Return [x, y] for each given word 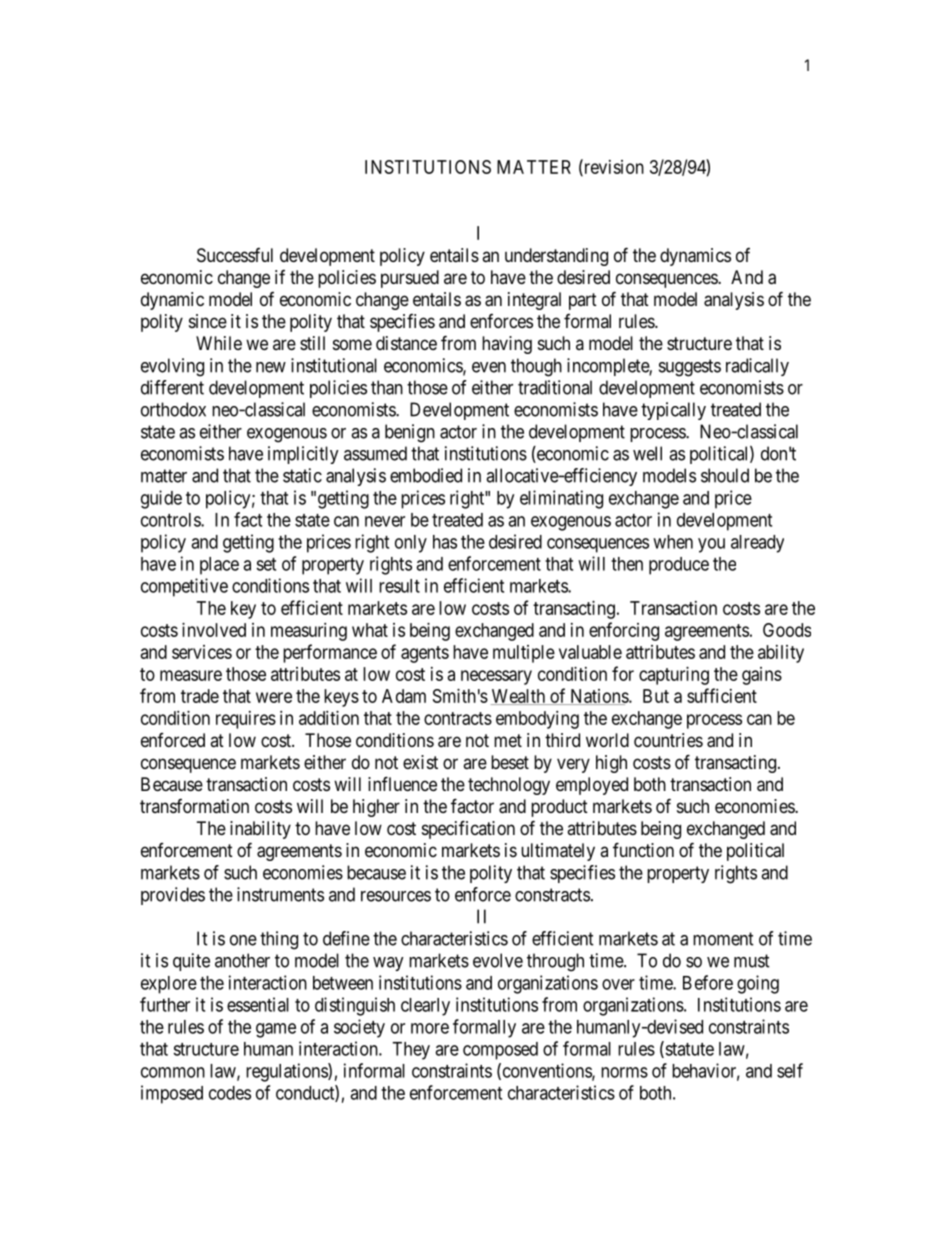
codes [230, 1093]
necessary [496, 677]
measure [191, 675]
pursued [410, 279]
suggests [690, 368]
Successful [235, 255]
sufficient [722, 695]
